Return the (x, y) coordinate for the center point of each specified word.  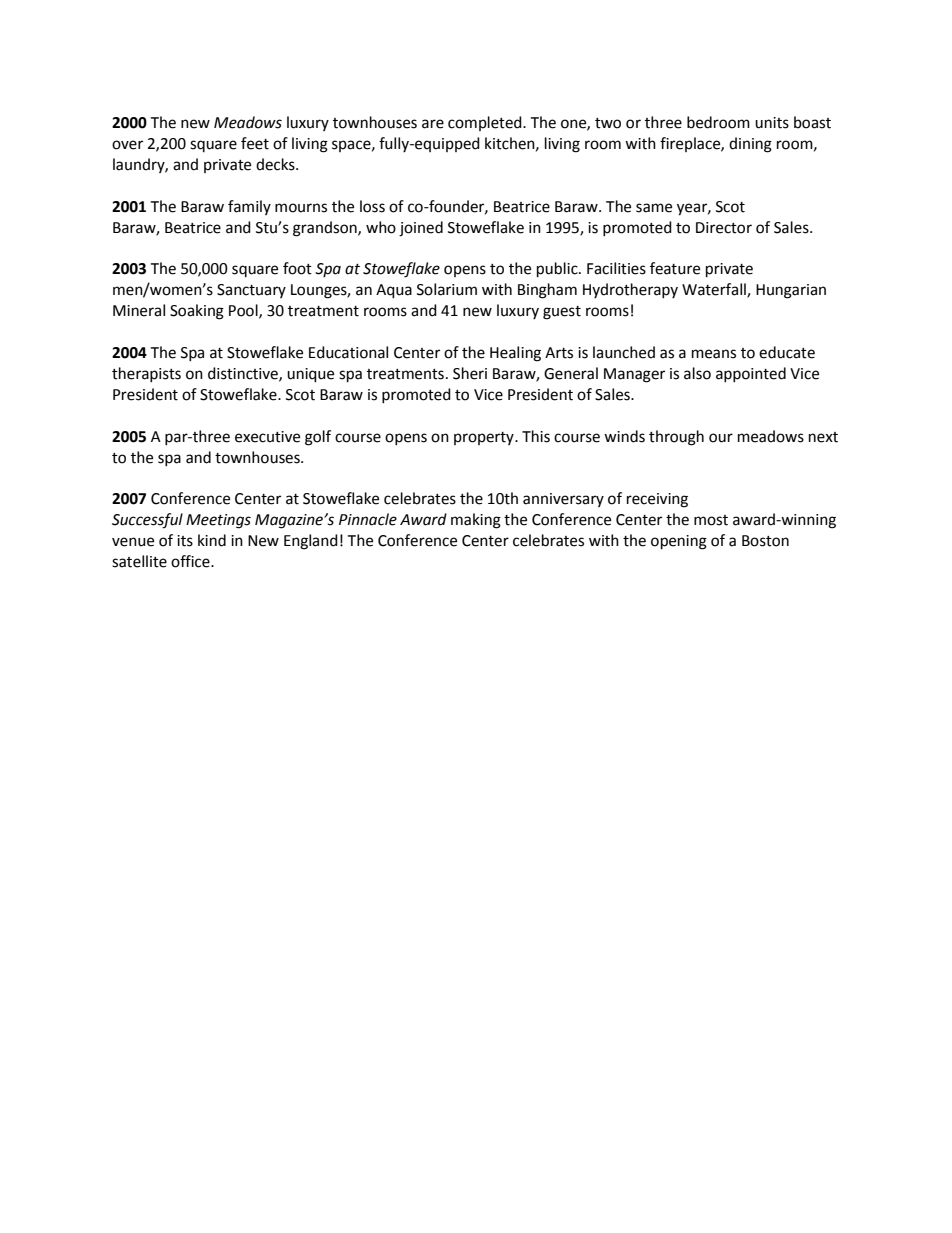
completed (486, 123)
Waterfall (715, 290)
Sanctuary (251, 291)
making (476, 521)
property (485, 438)
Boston (765, 541)
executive (267, 437)
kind (212, 540)
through (676, 438)
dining (750, 145)
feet (255, 143)
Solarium (447, 289)
